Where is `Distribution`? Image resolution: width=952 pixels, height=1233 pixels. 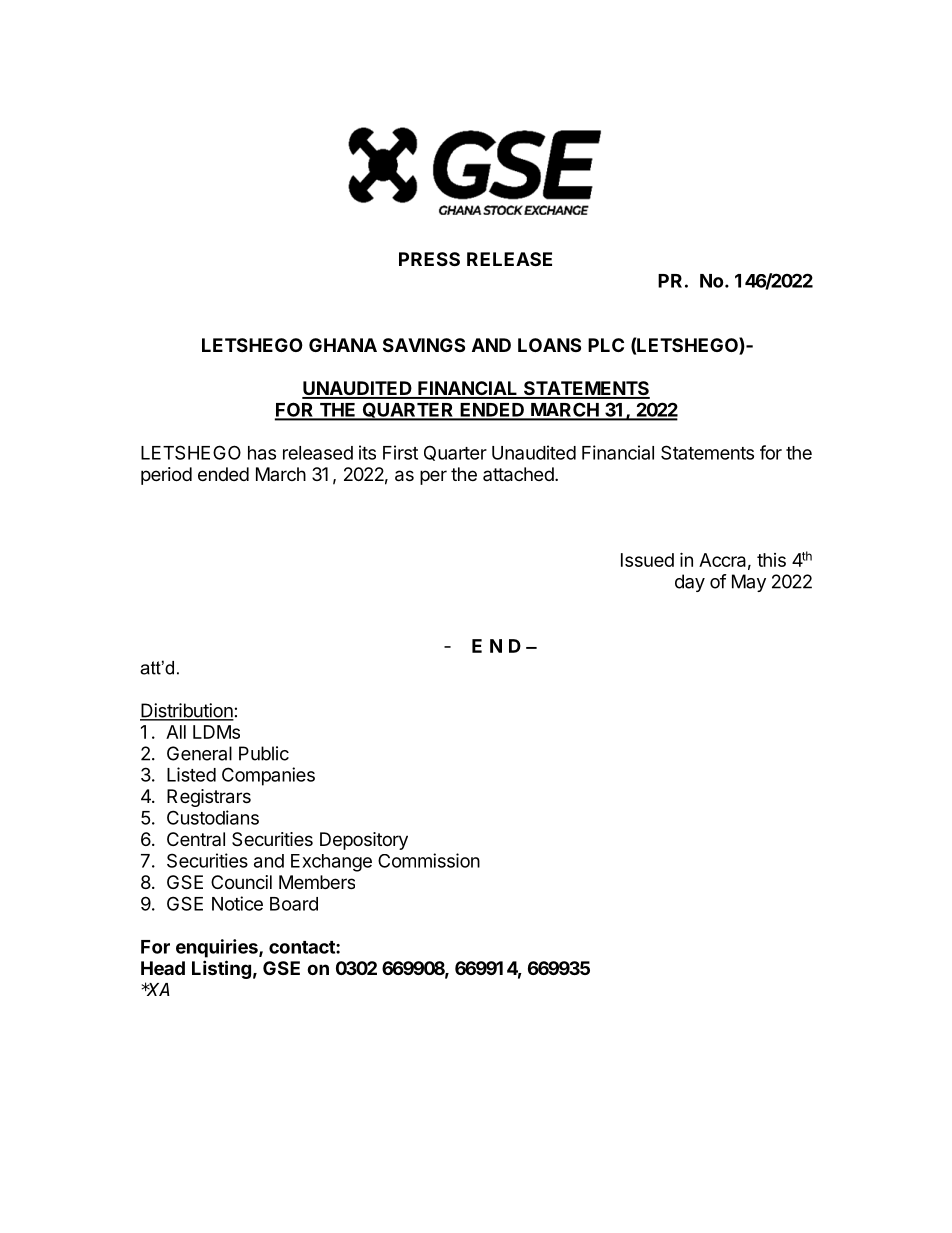
Distribution is located at coordinates (187, 711).
